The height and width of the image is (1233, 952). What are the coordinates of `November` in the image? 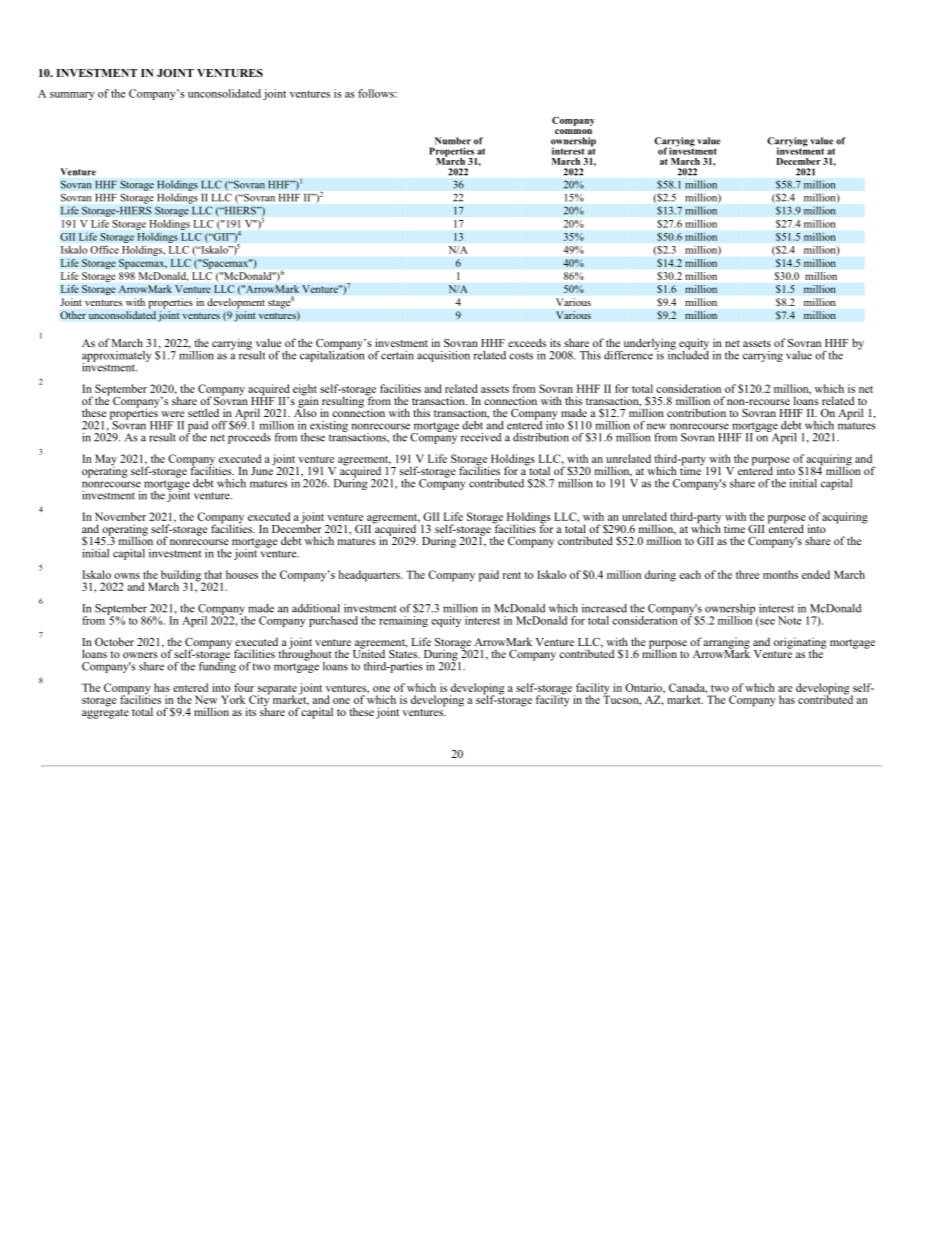 It's located at (120, 516).
